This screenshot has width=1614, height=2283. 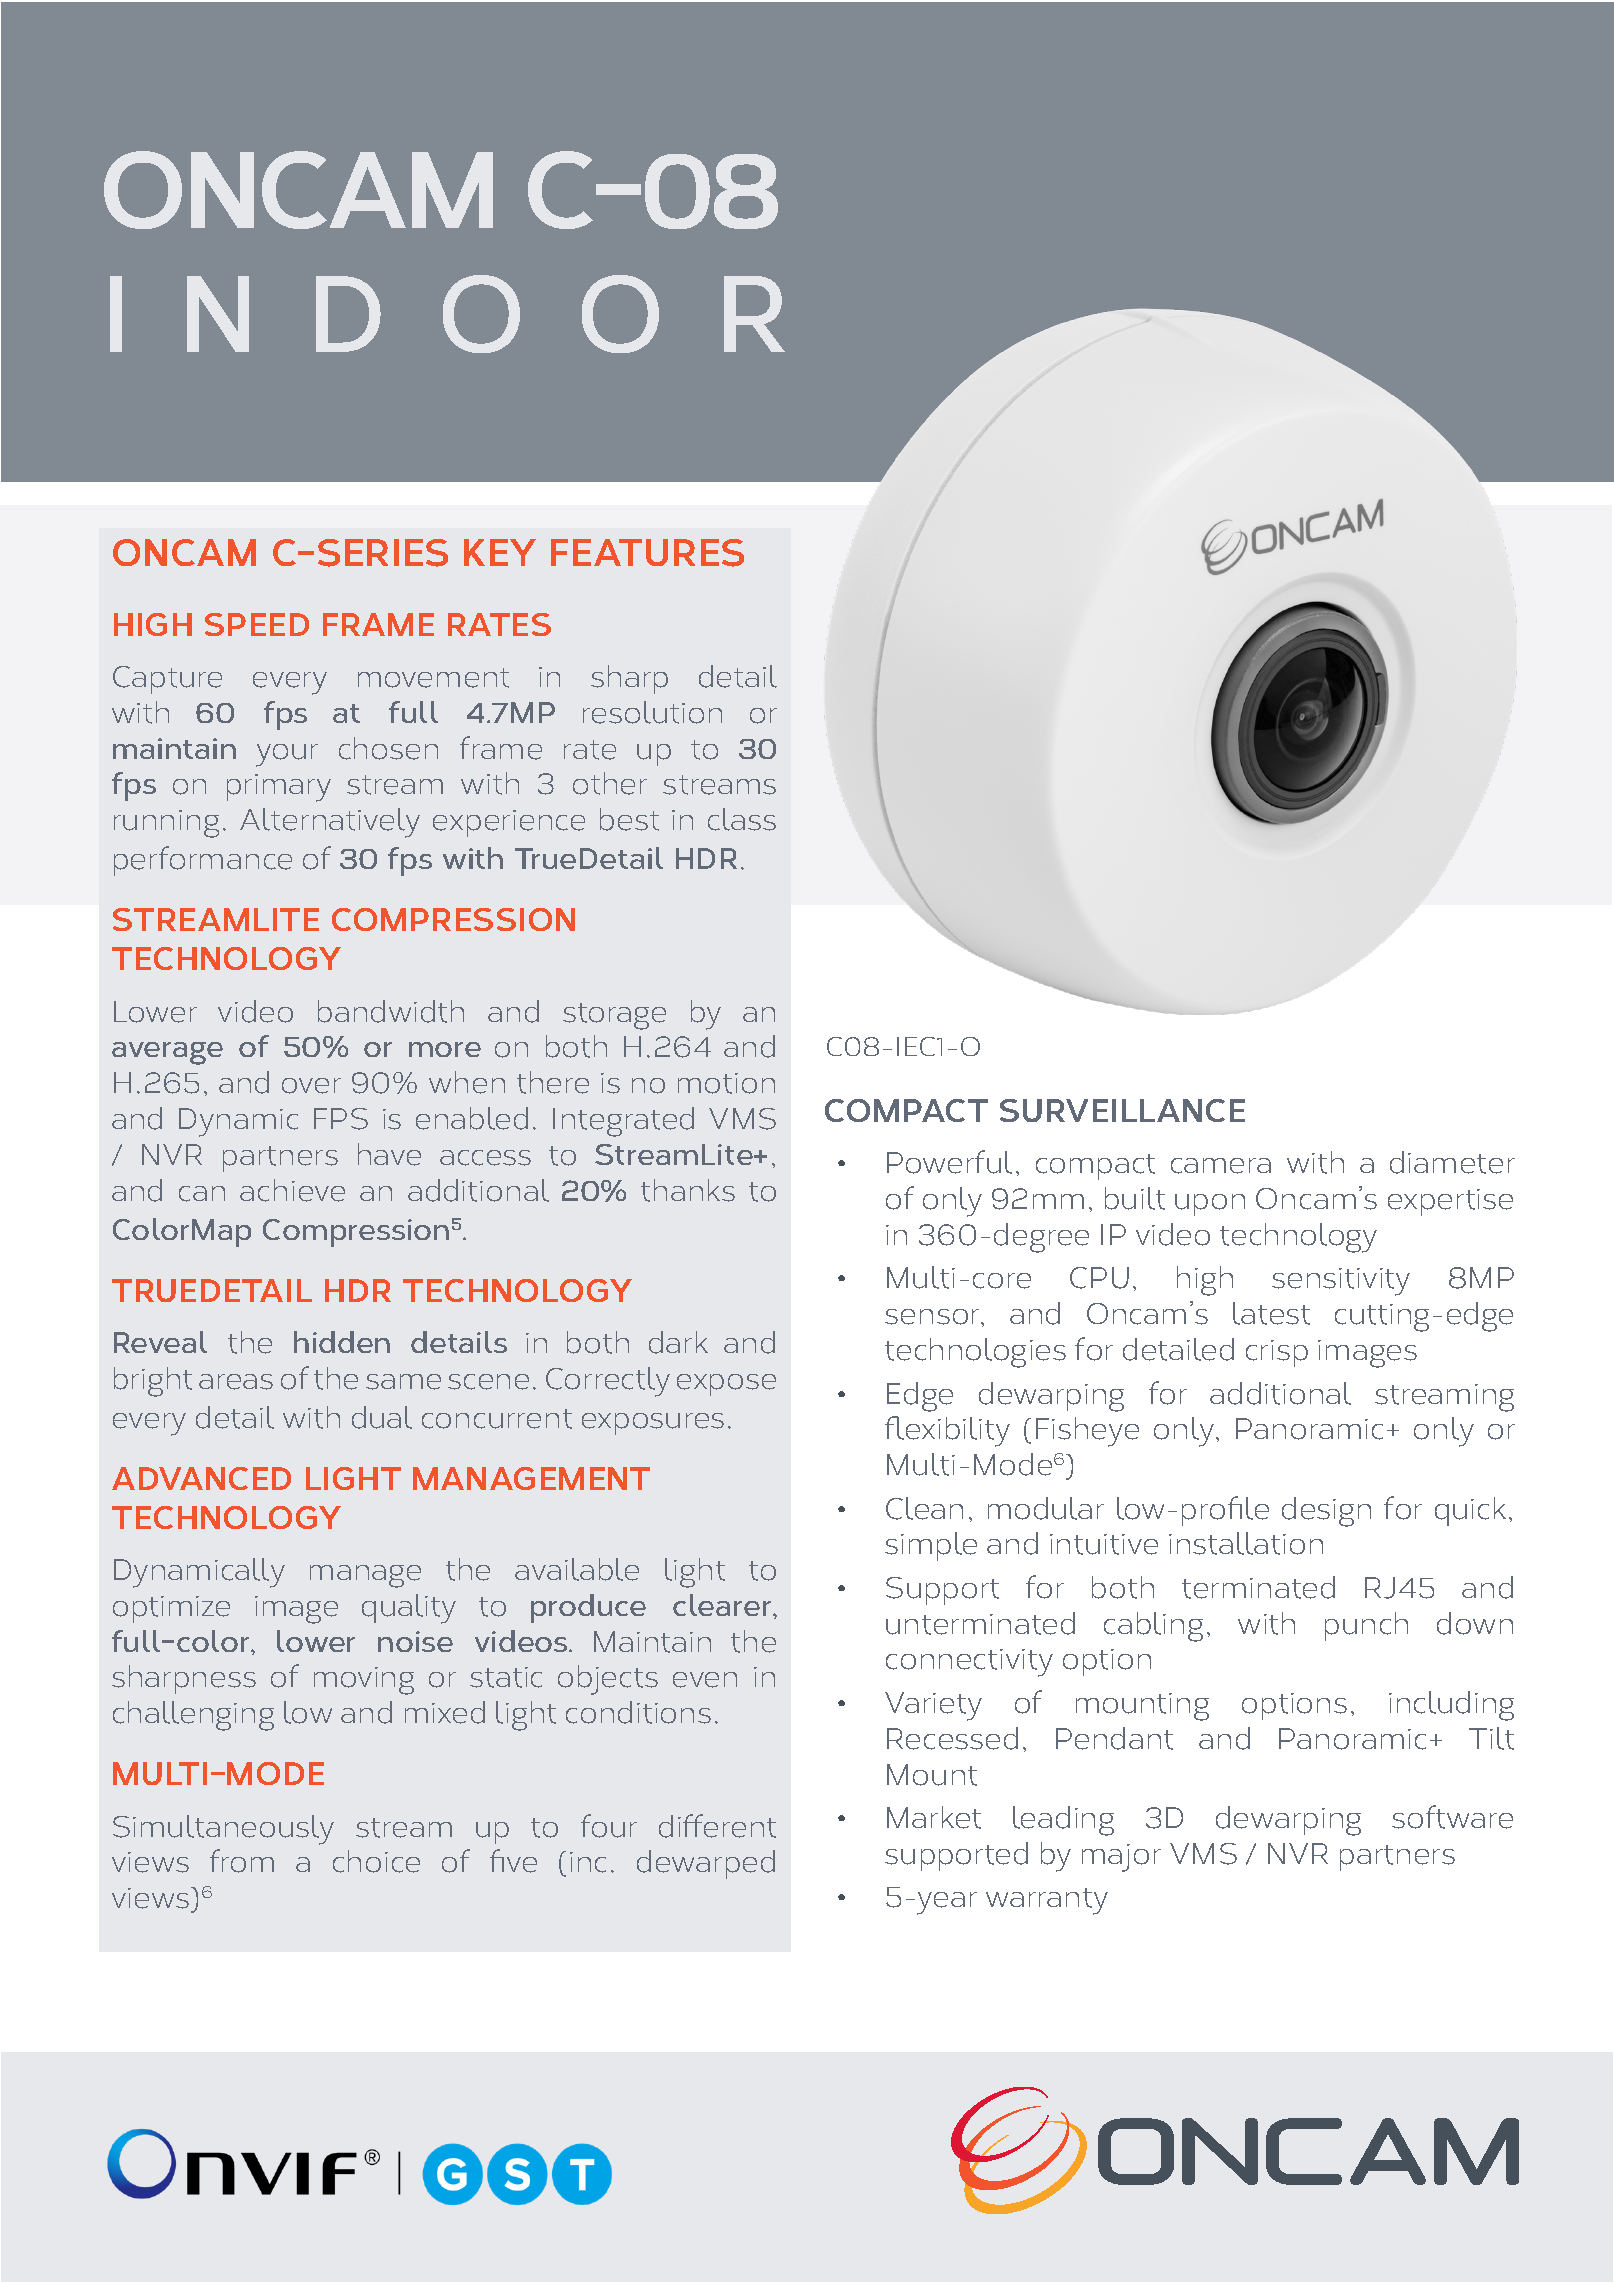 What do you see at coordinates (1326, 1512) in the screenshot?
I see `design` at bounding box center [1326, 1512].
